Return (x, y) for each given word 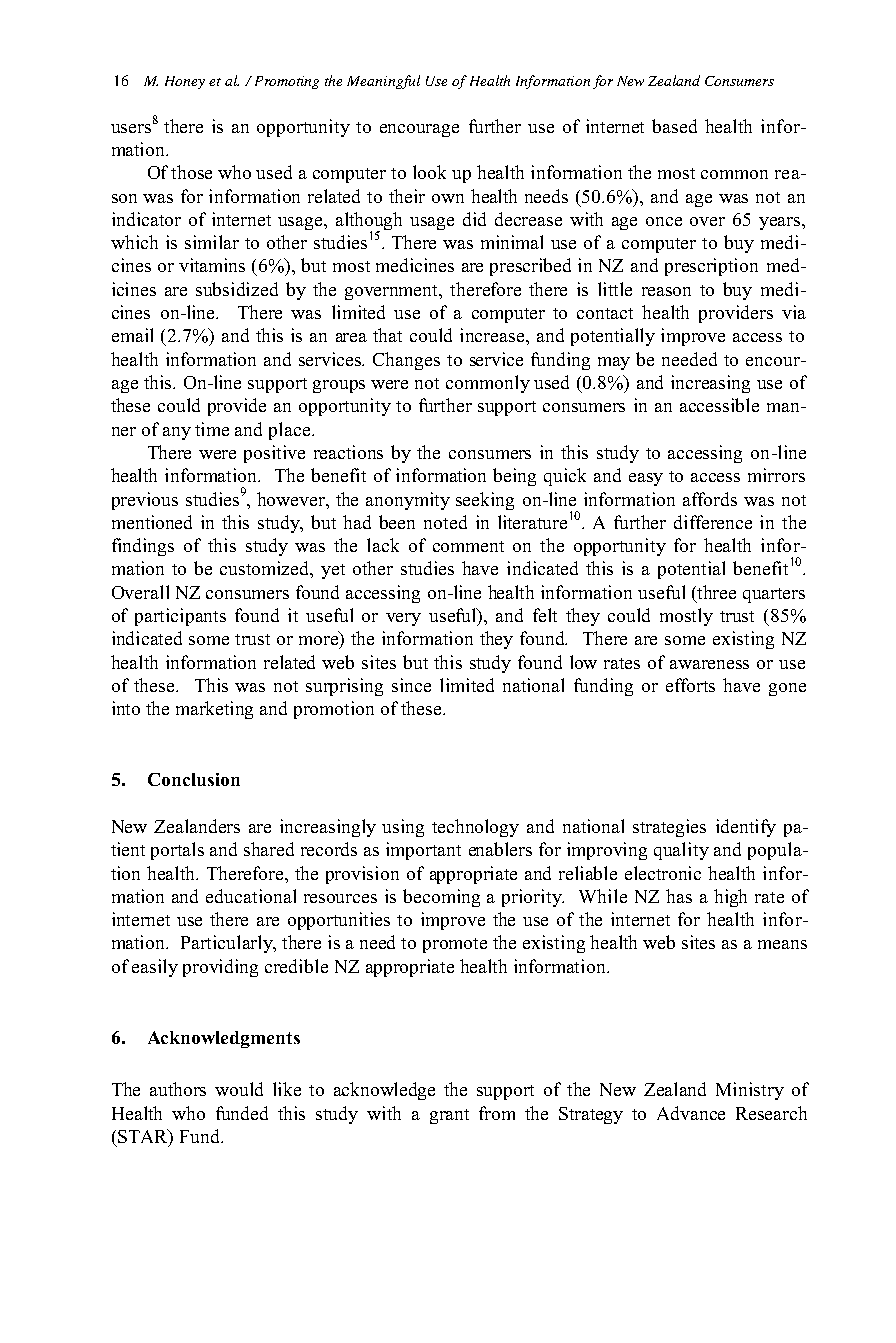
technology (475, 828)
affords (710, 499)
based (674, 126)
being (514, 477)
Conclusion (194, 779)
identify (746, 828)
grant (449, 1116)
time (212, 429)
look (429, 172)
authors (178, 1089)
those (191, 172)
